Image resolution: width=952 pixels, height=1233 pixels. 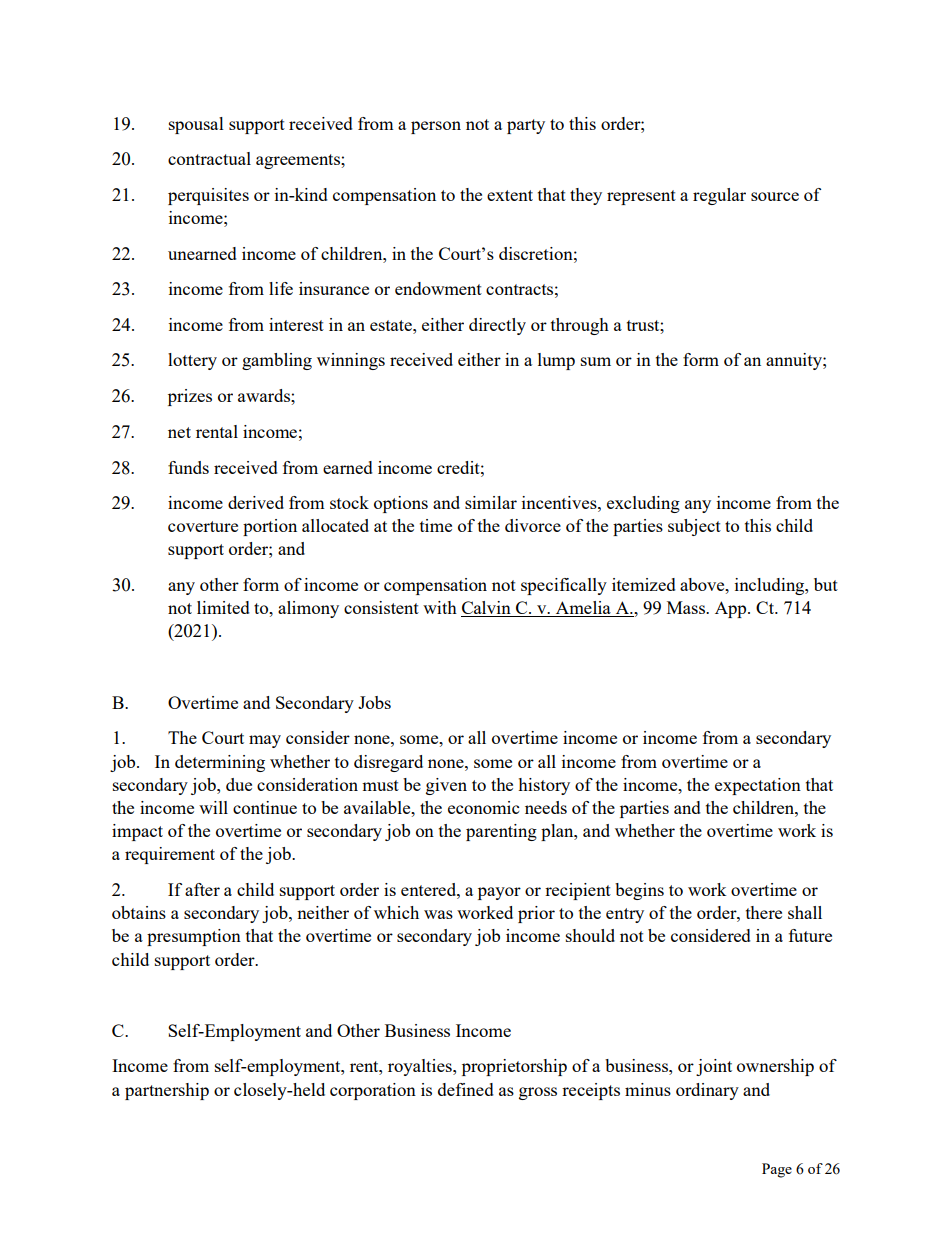 What do you see at coordinates (777, 1170) in the screenshot?
I see `Page` at bounding box center [777, 1170].
